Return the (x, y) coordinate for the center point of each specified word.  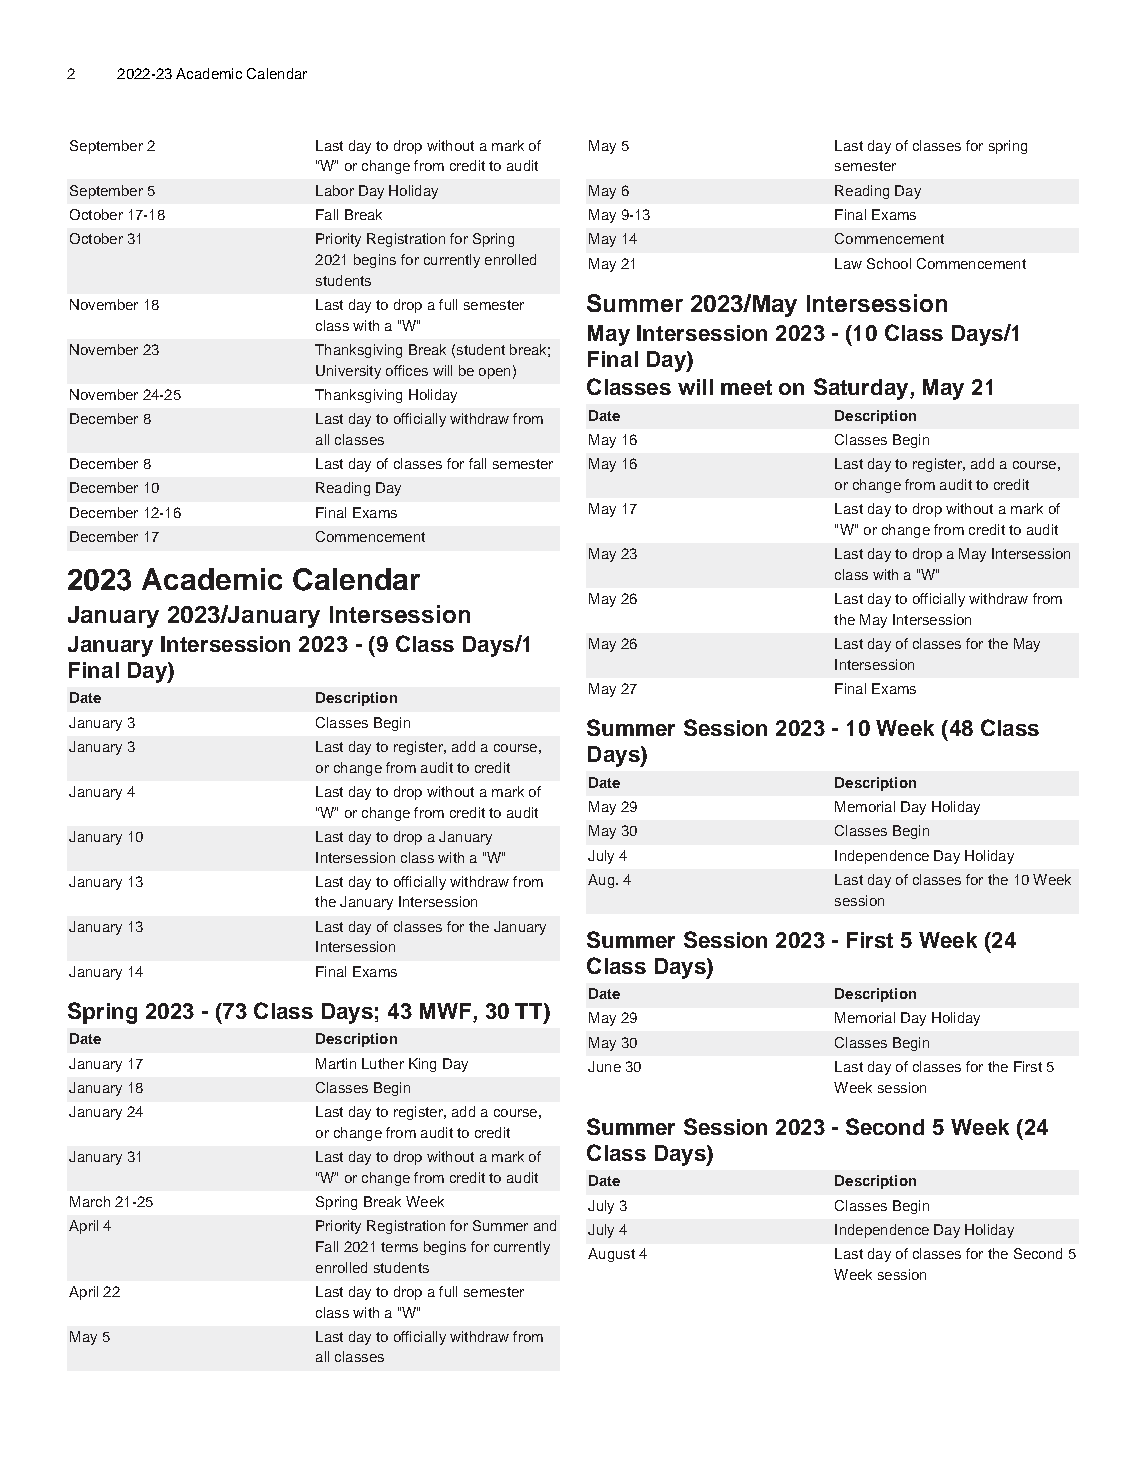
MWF (445, 1011)
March (90, 1201)
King (422, 1065)
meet (746, 387)
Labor (335, 190)
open (494, 373)
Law (848, 263)
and (545, 1225)
